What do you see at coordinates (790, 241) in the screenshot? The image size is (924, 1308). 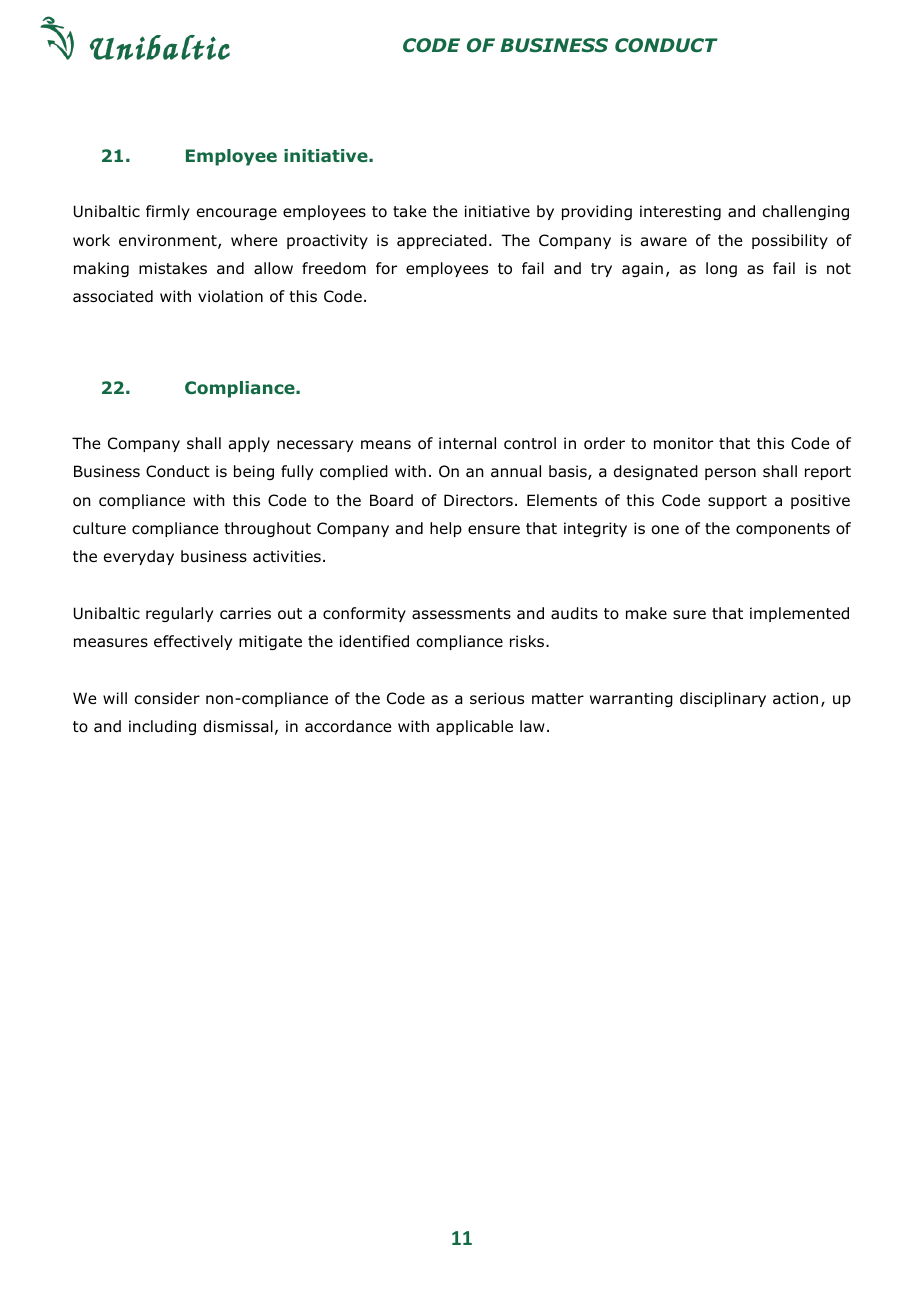 I see `possibility` at bounding box center [790, 241].
